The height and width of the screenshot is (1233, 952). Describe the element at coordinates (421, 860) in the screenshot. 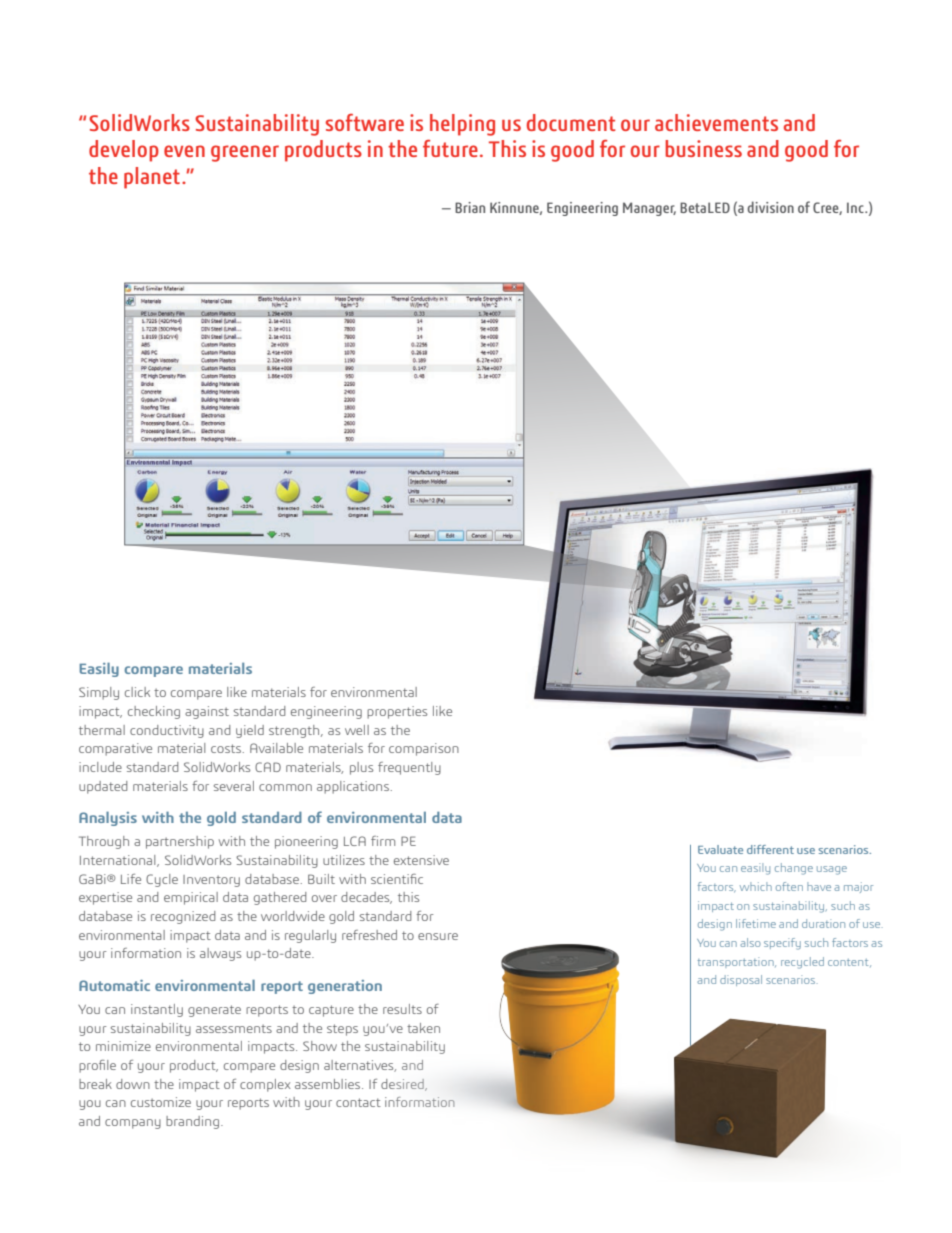

I see `extensive` at that location.
